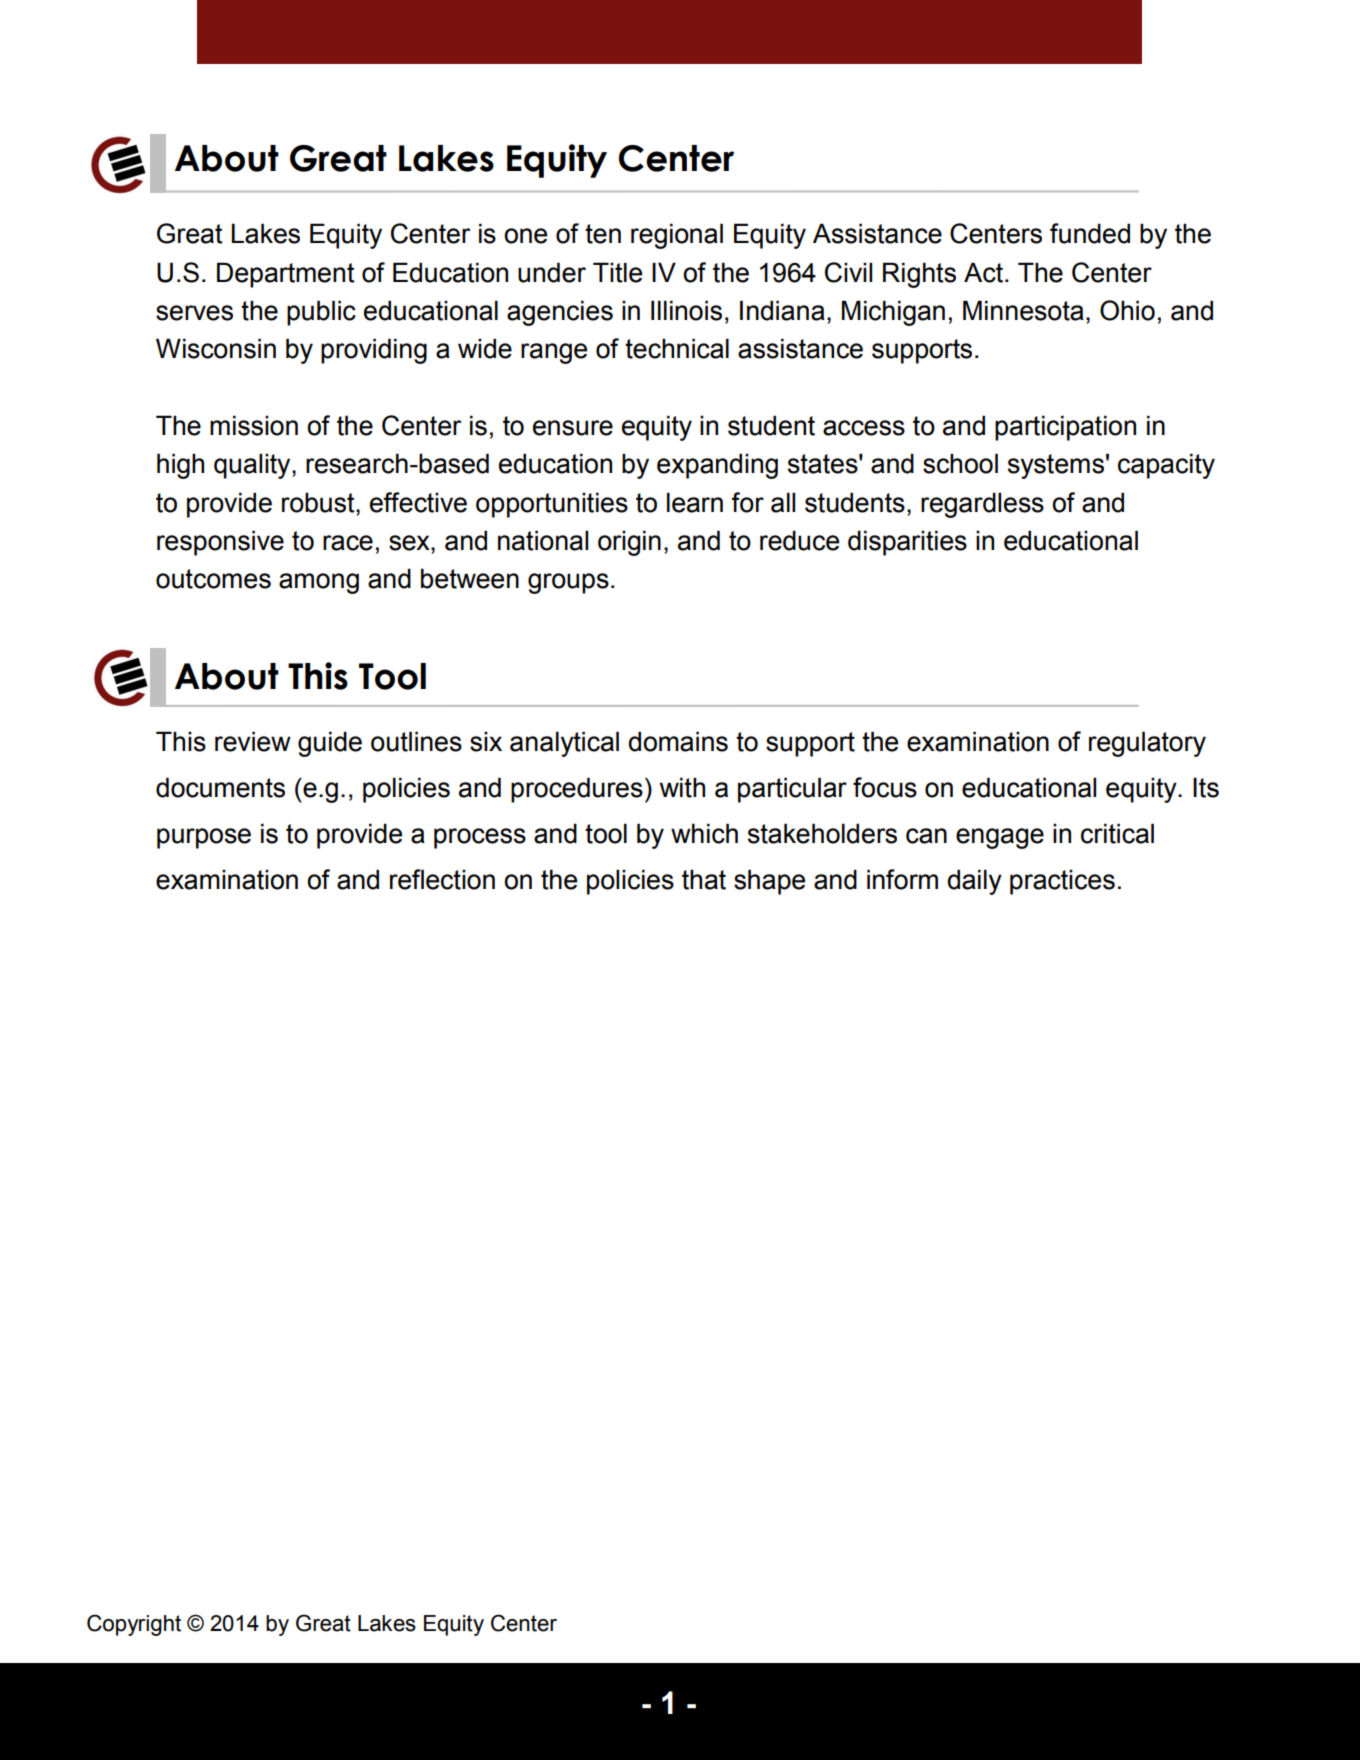 The height and width of the document is (1760, 1360). I want to click on purpose, so click(204, 838).
